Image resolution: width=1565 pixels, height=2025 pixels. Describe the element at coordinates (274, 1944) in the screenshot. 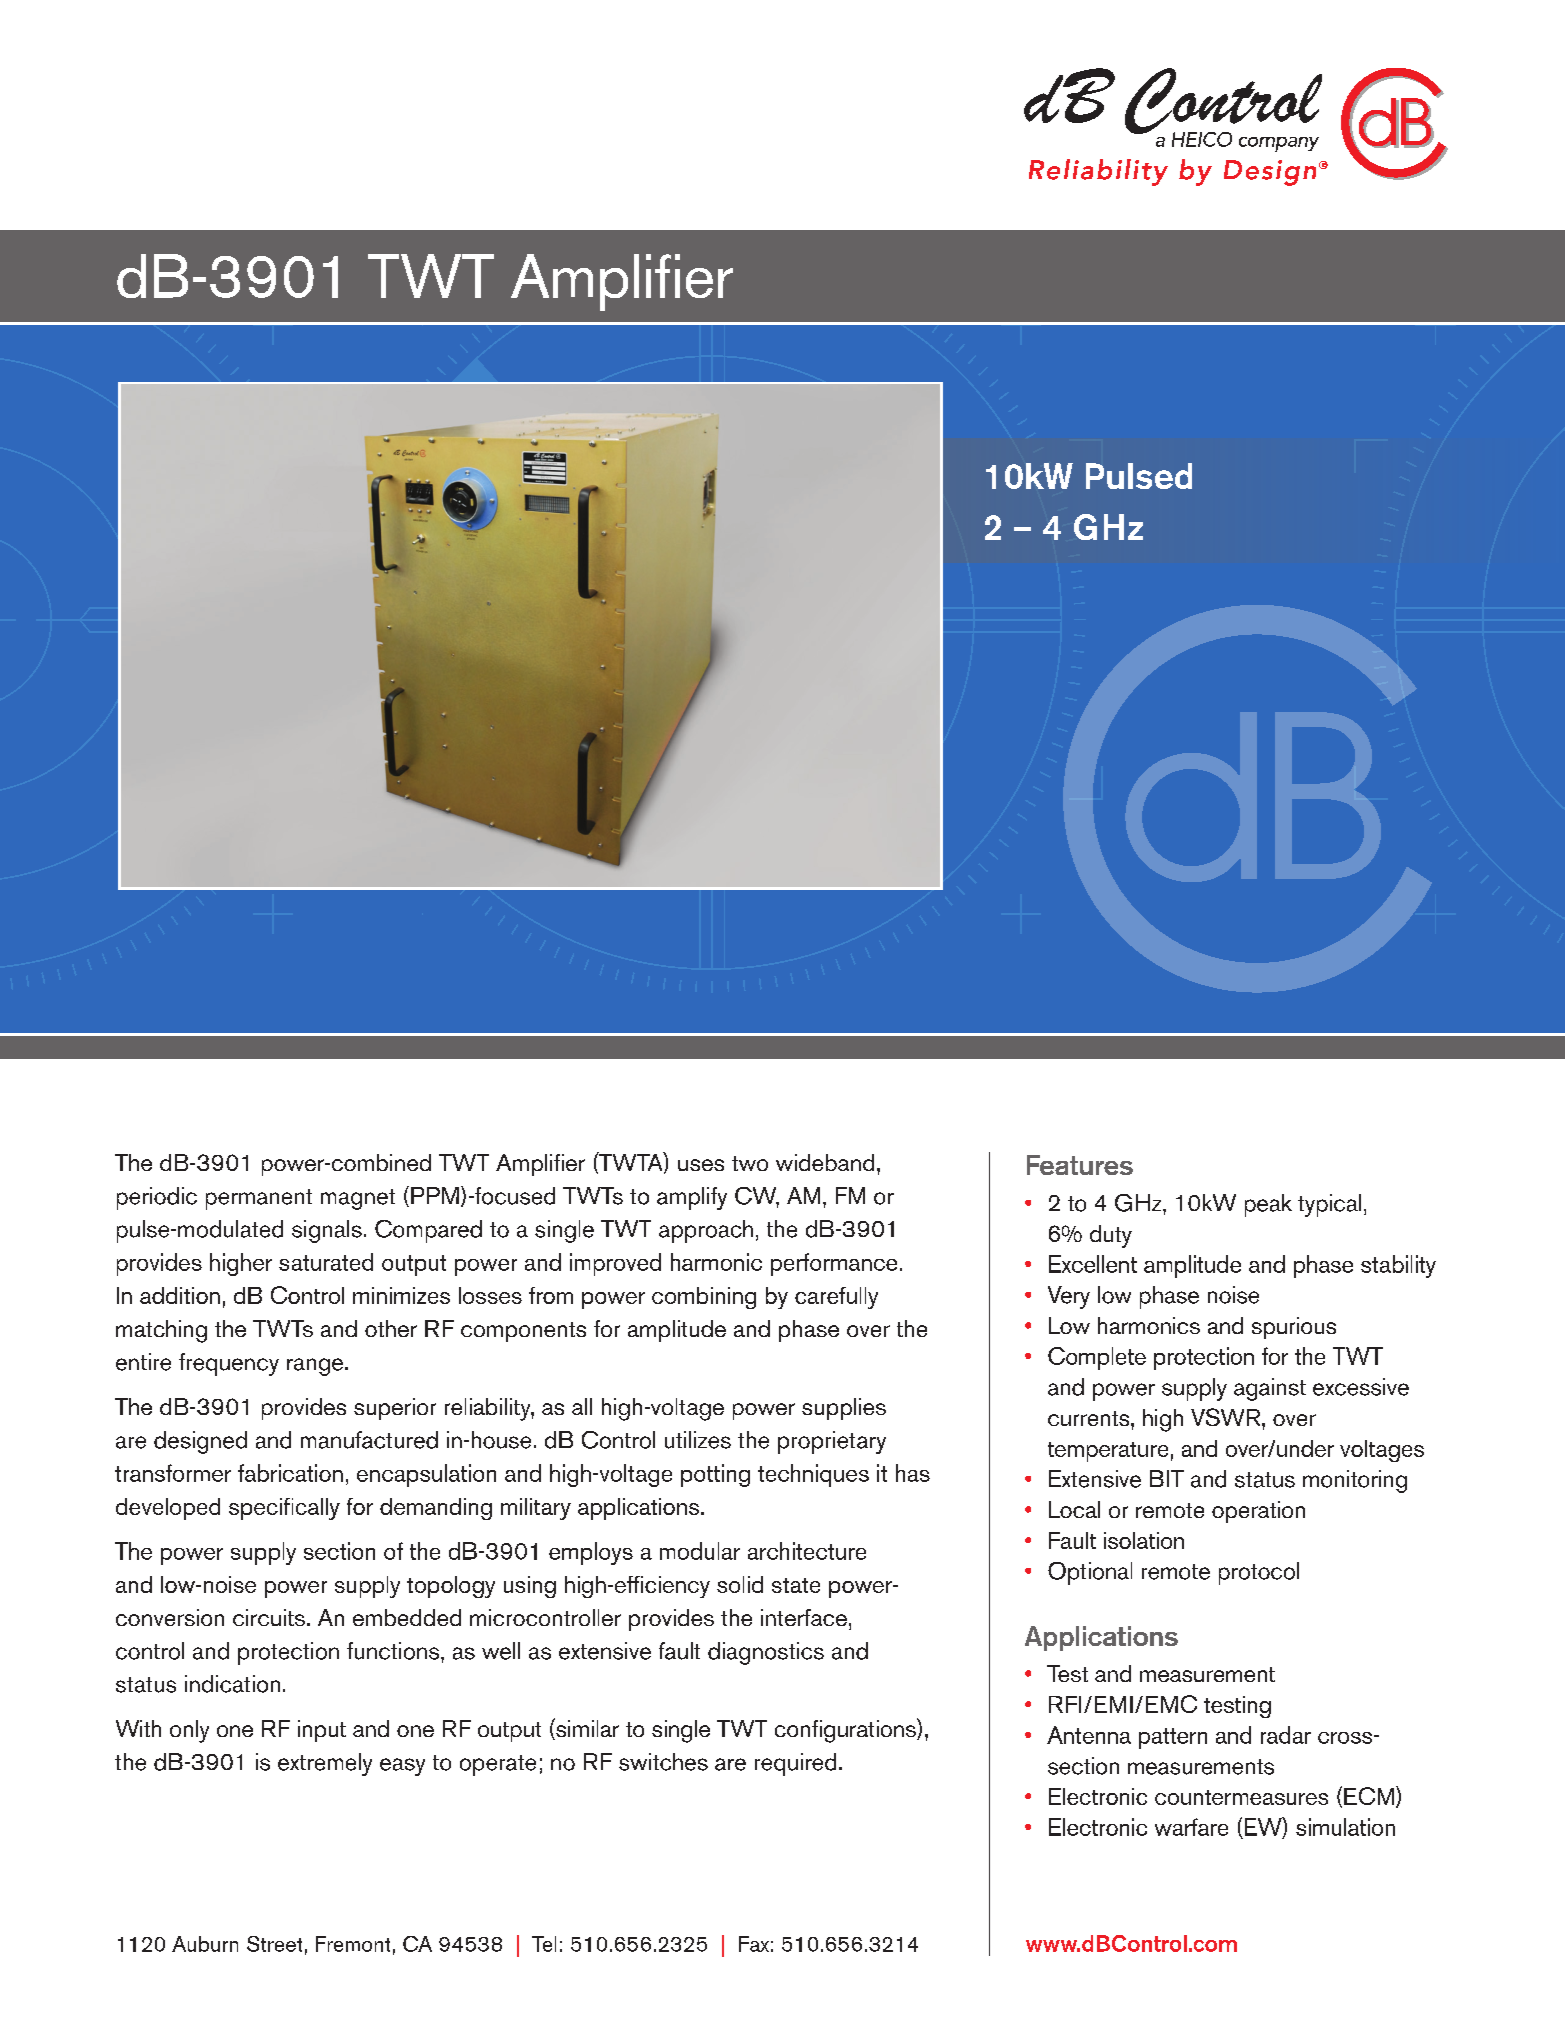

I see `Street` at that location.
